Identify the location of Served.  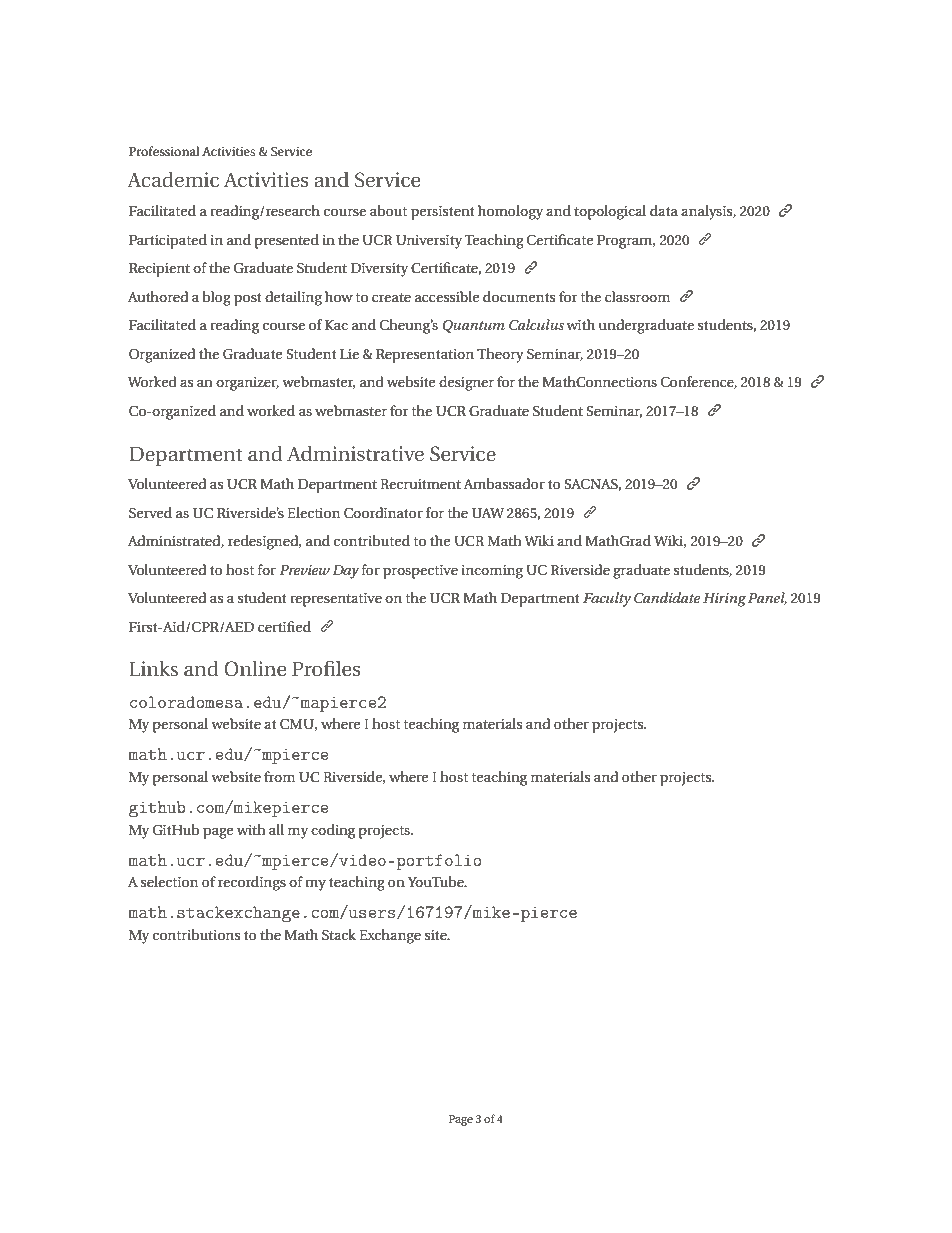
(150, 513).
